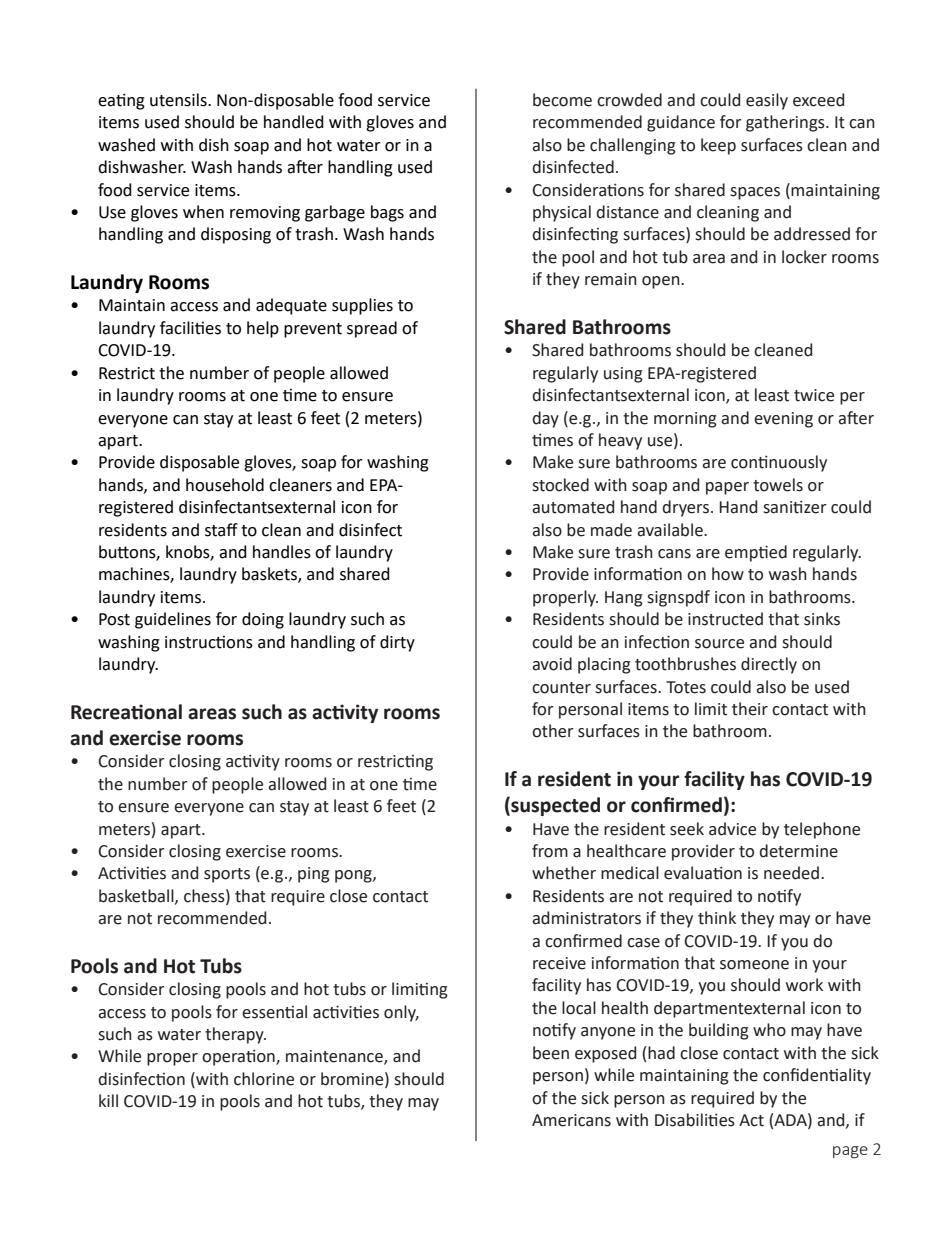  Describe the element at coordinates (786, 123) in the screenshot. I see `gatherings` at that location.
